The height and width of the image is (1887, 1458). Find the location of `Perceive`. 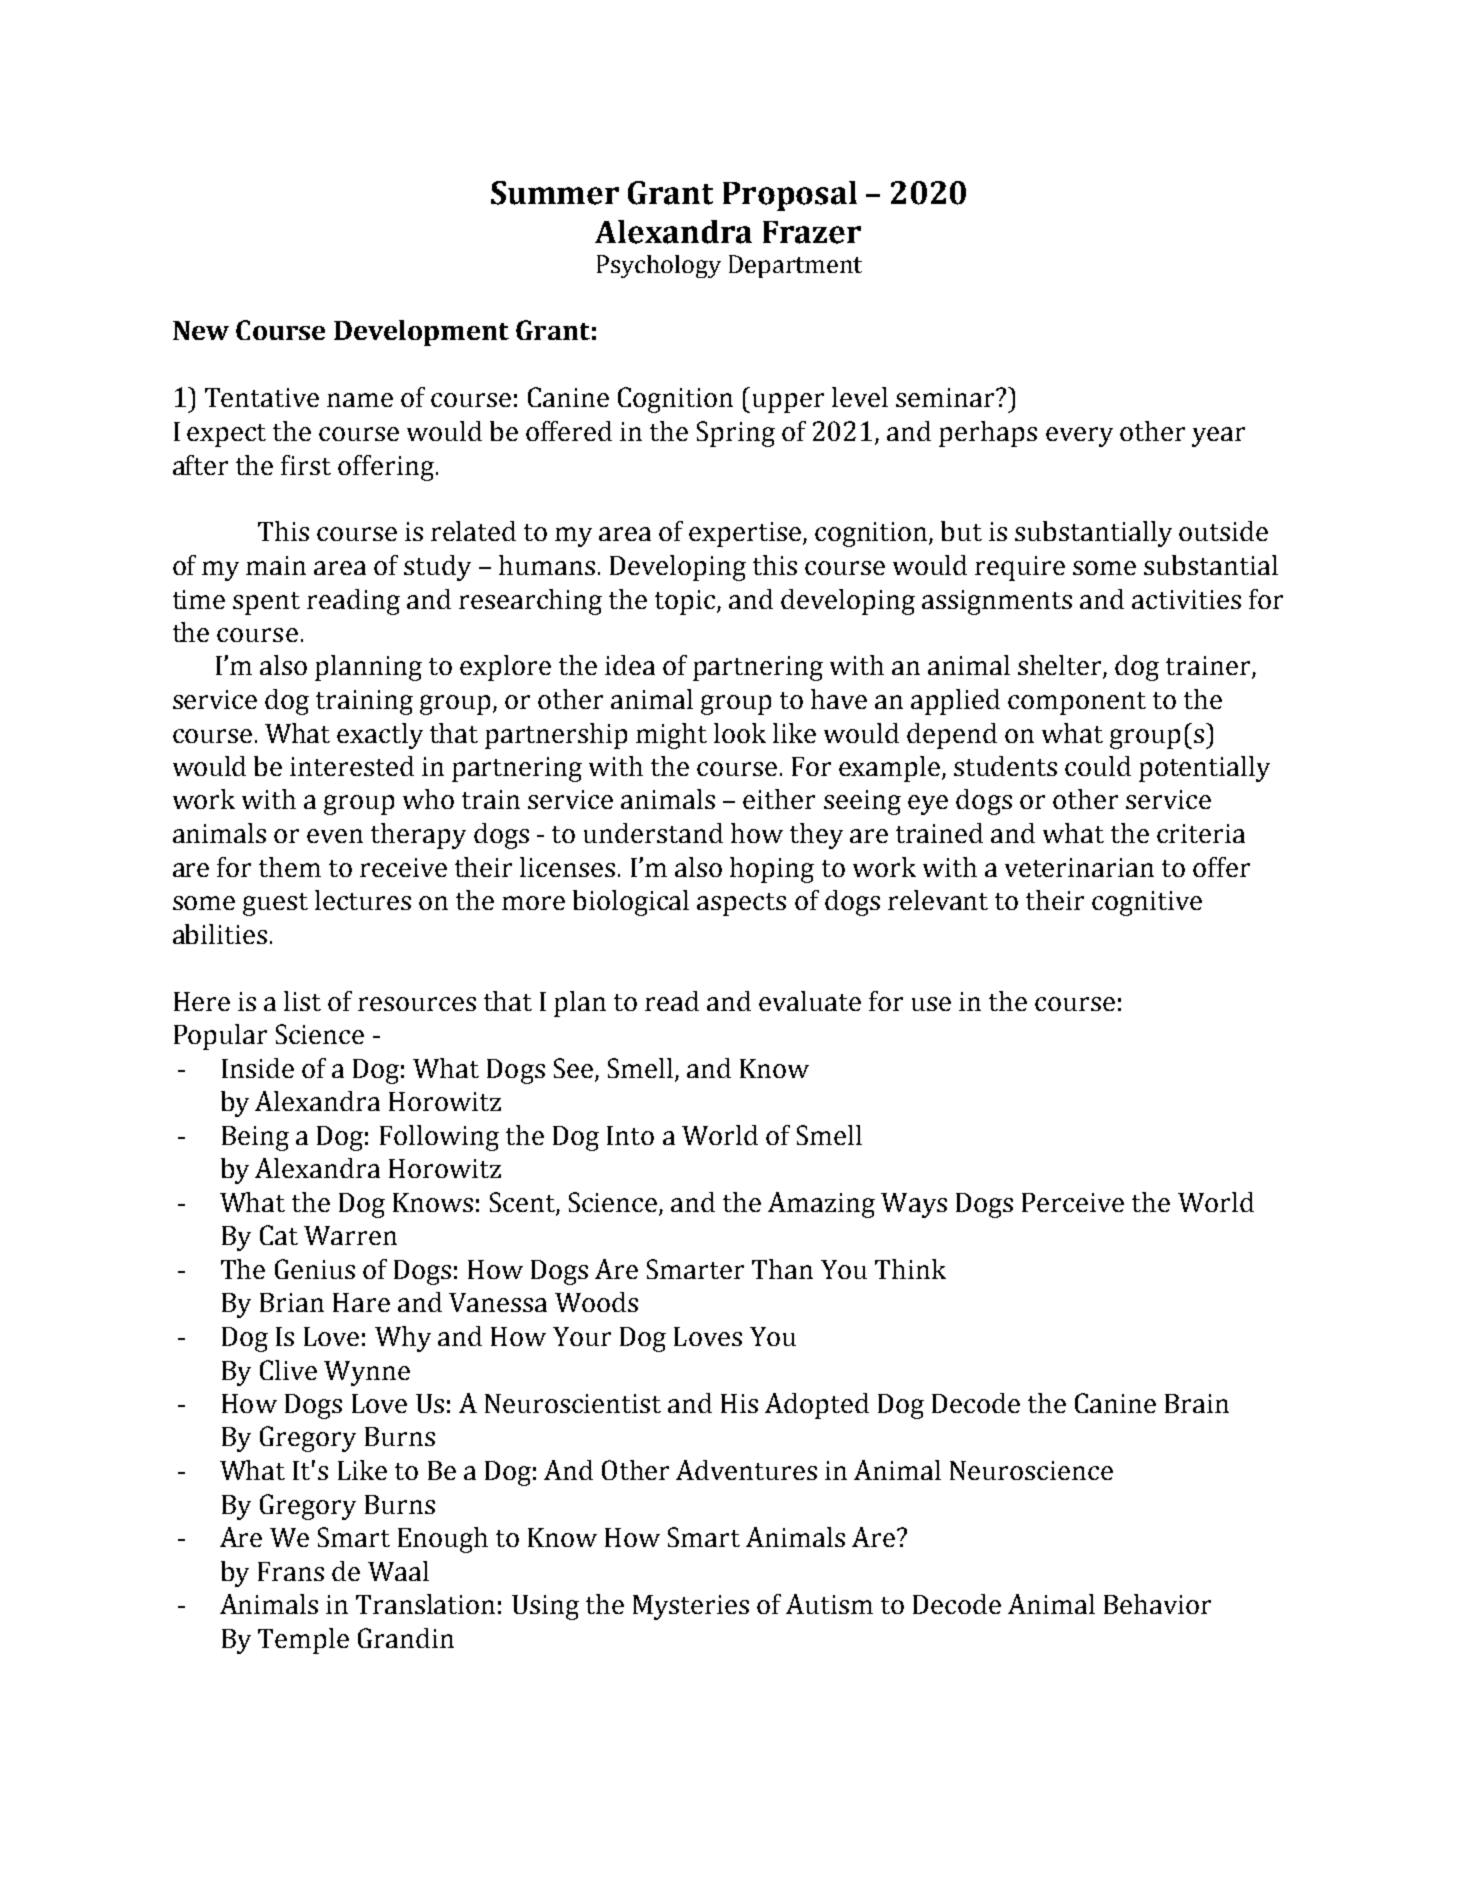

Perceive is located at coordinates (1073, 1202).
